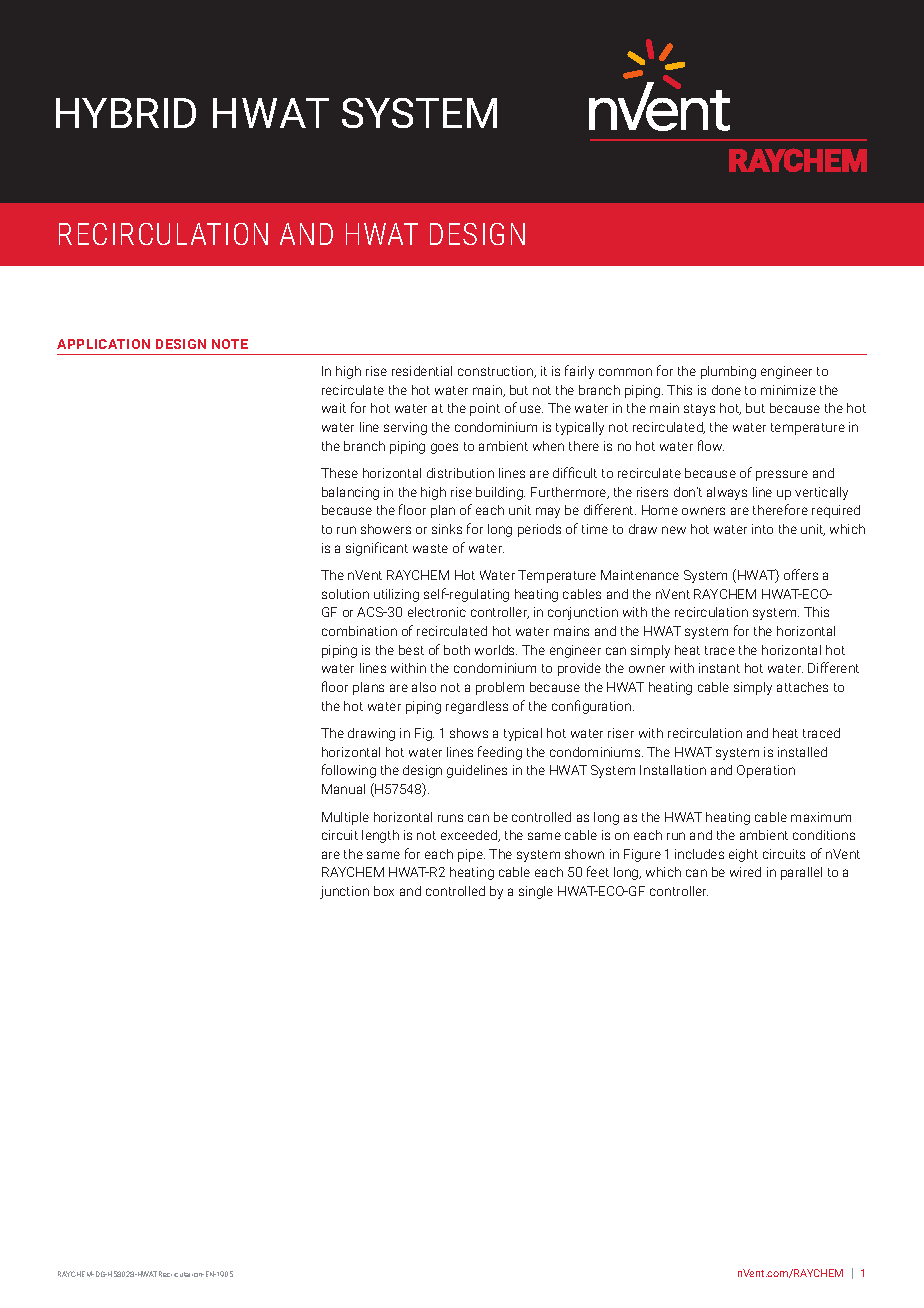 The width and height of the image is (924, 1308). I want to click on HYBRID, so click(126, 113).
